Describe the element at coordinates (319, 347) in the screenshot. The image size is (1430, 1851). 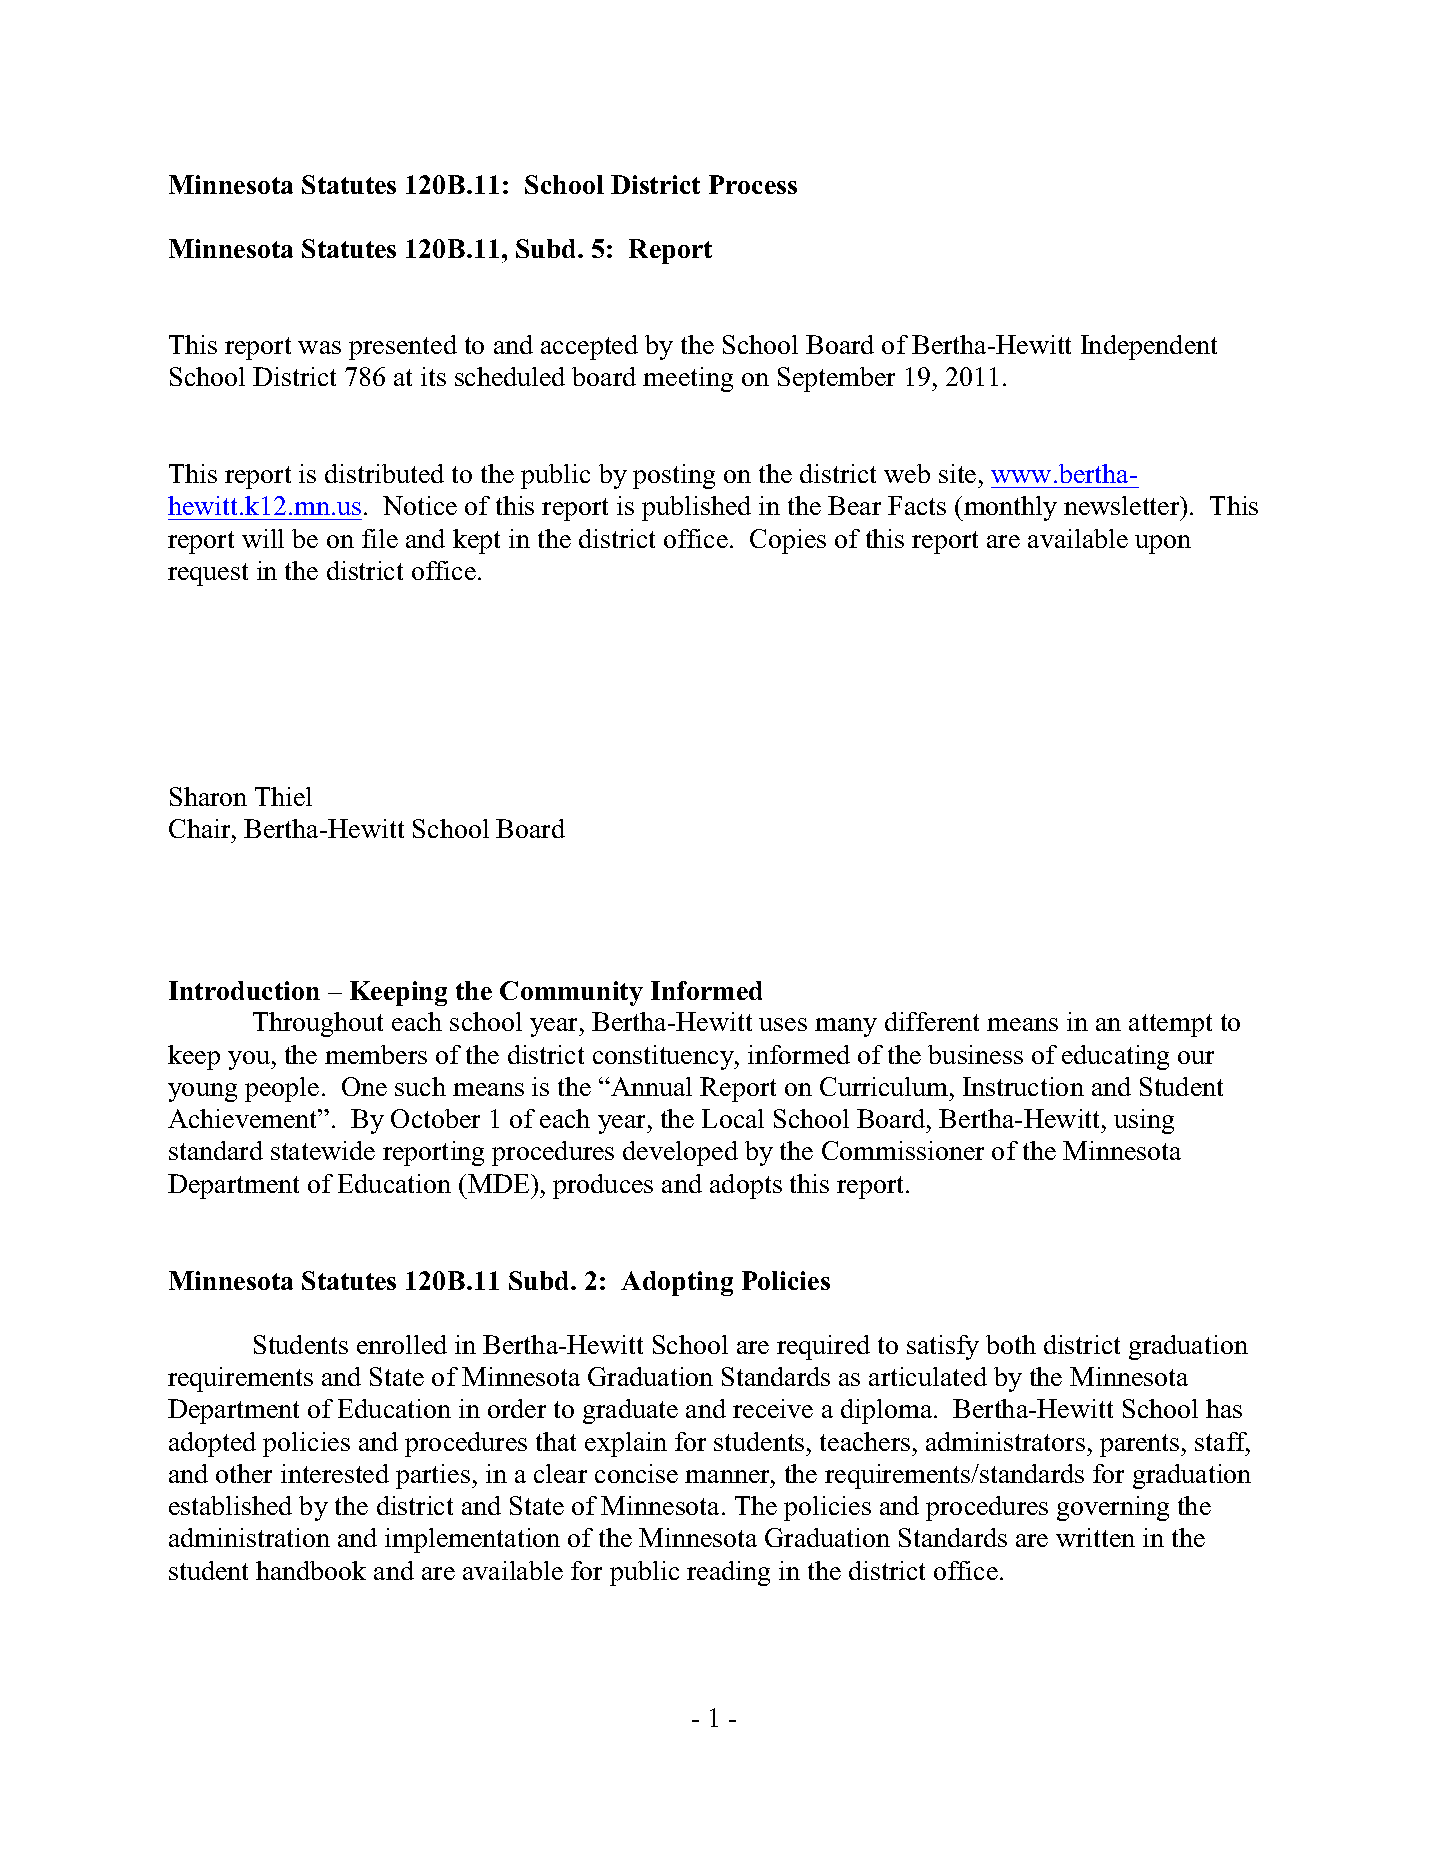
I see `was` at that location.
